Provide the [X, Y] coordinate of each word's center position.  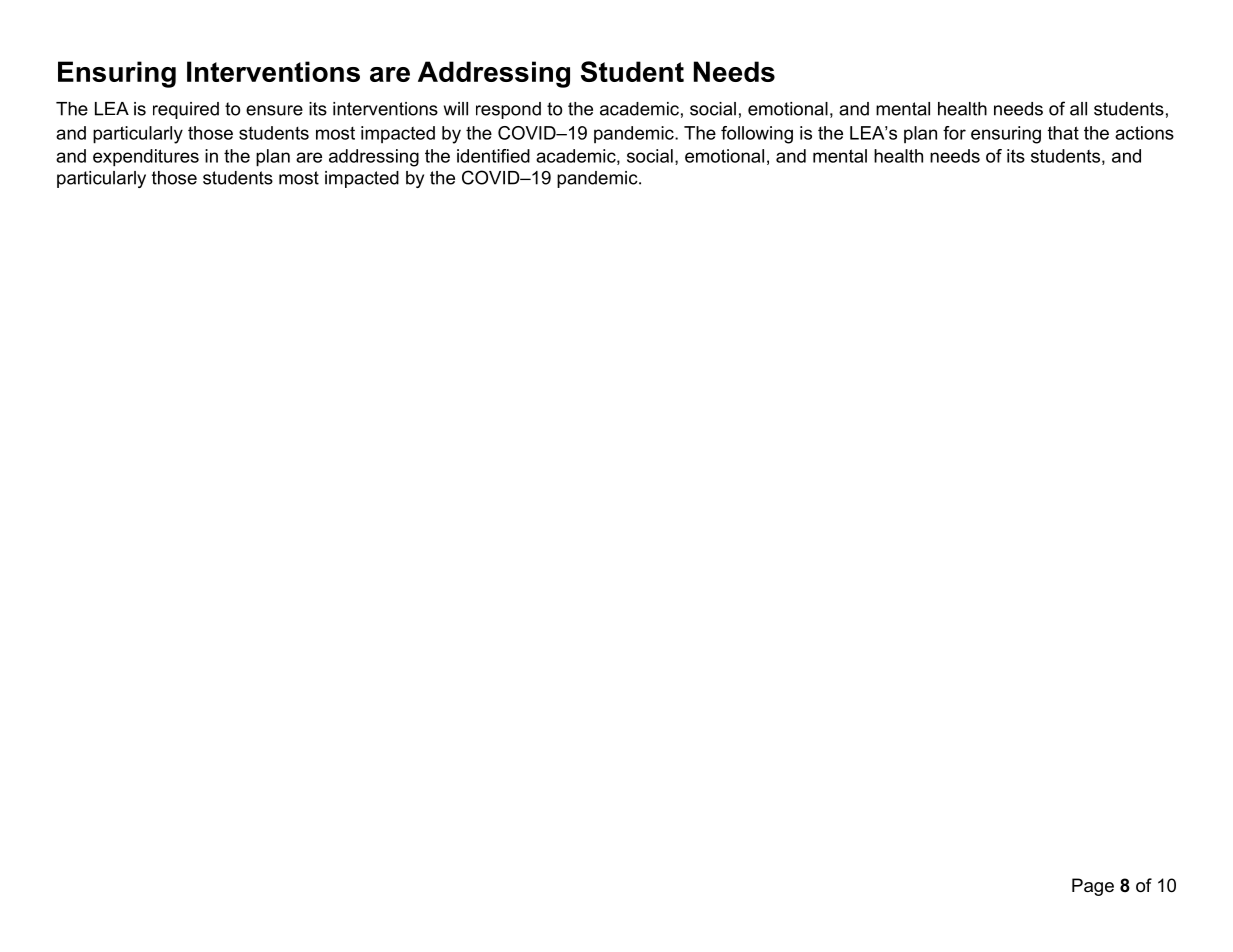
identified [493, 156]
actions [1144, 133]
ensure [274, 110]
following [757, 135]
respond [508, 110]
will [456, 109]
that [1063, 133]
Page [1093, 887]
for [954, 133]
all [1078, 109]
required [186, 110]
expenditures [146, 158]
